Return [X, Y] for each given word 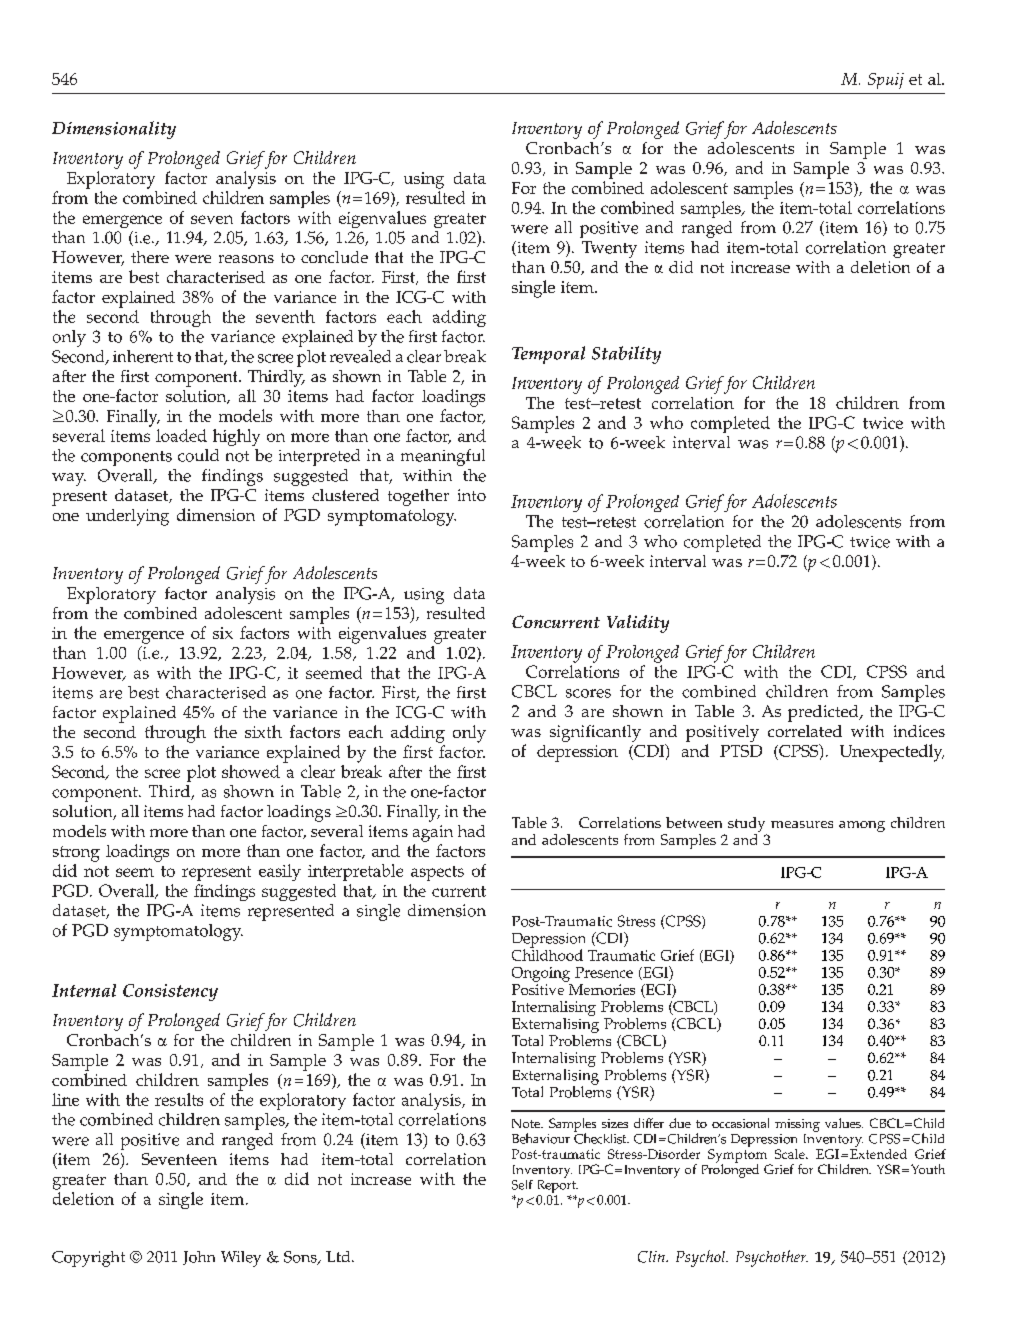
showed [251, 771]
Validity [638, 624]
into [472, 495]
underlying [127, 517]
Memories [602, 989]
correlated [805, 731]
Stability [626, 355]
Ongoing [541, 974]
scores [588, 693]
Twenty [609, 249]
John [199, 1258]
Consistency [170, 992]
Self [522, 1185]
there [150, 257]
